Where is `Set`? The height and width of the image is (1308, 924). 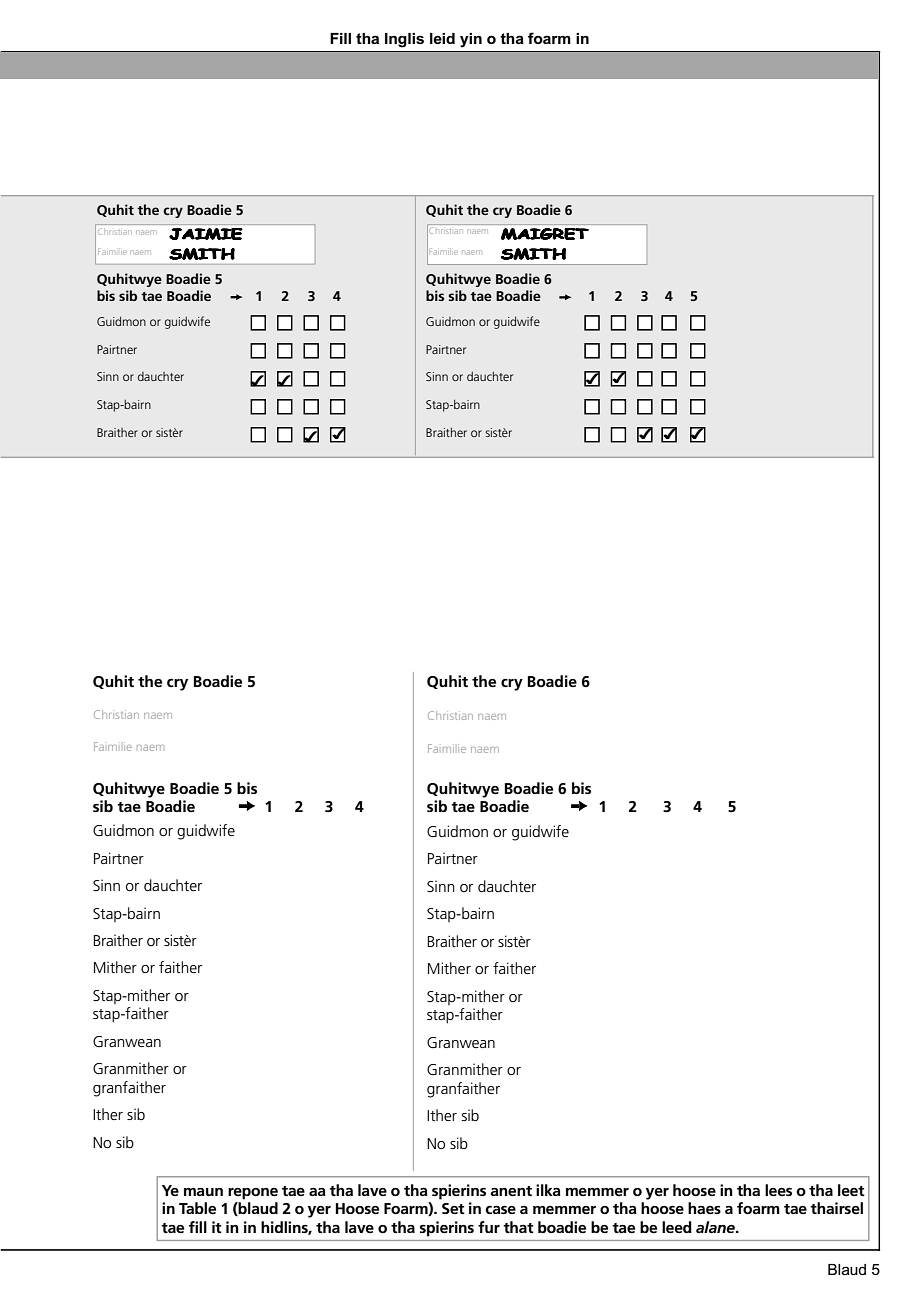 Set is located at coordinates (453, 1208).
